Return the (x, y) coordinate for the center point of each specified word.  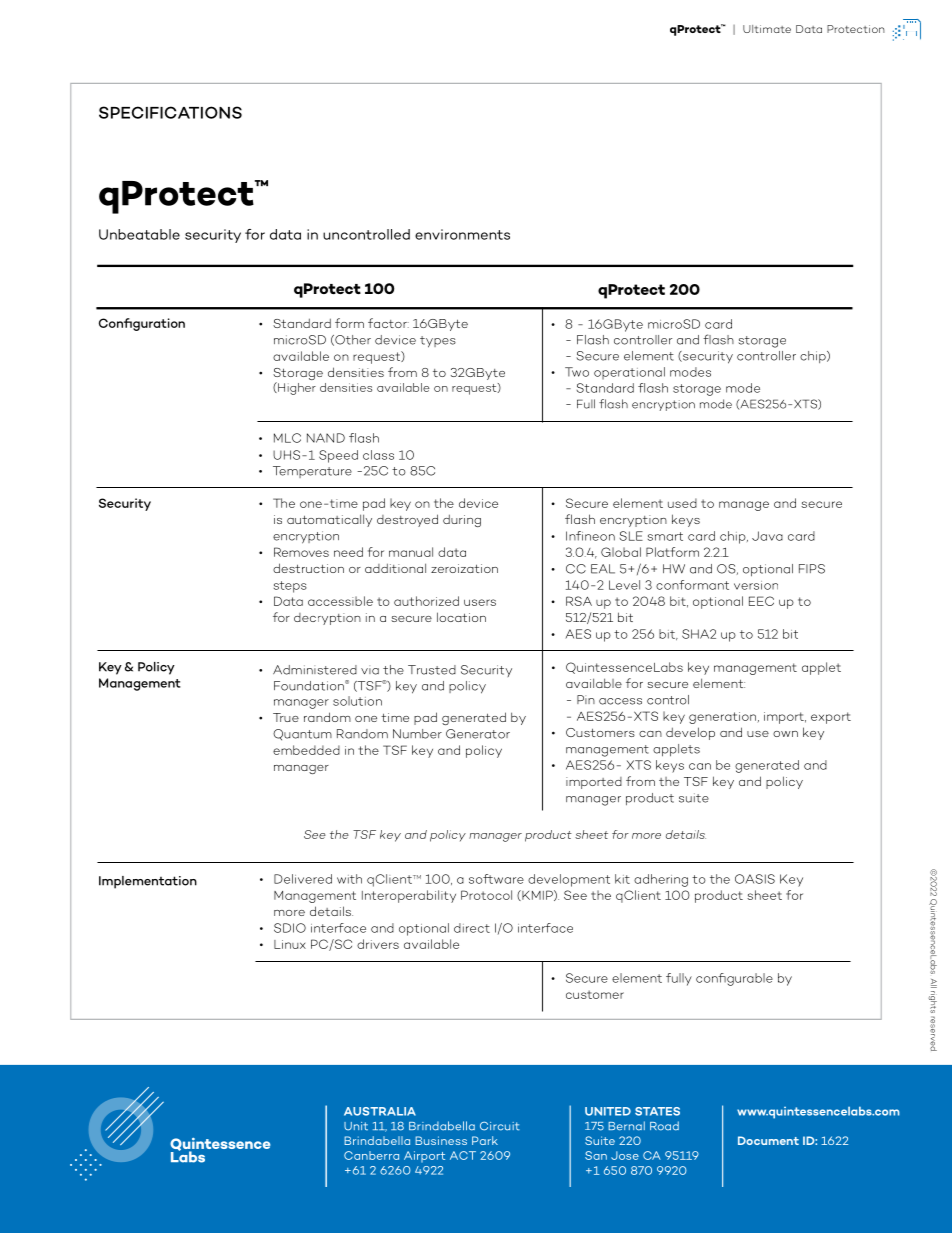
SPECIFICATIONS (170, 112)
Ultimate (767, 29)
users (480, 602)
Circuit (500, 1126)
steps (290, 587)
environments (462, 234)
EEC (761, 601)
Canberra (371, 1155)
